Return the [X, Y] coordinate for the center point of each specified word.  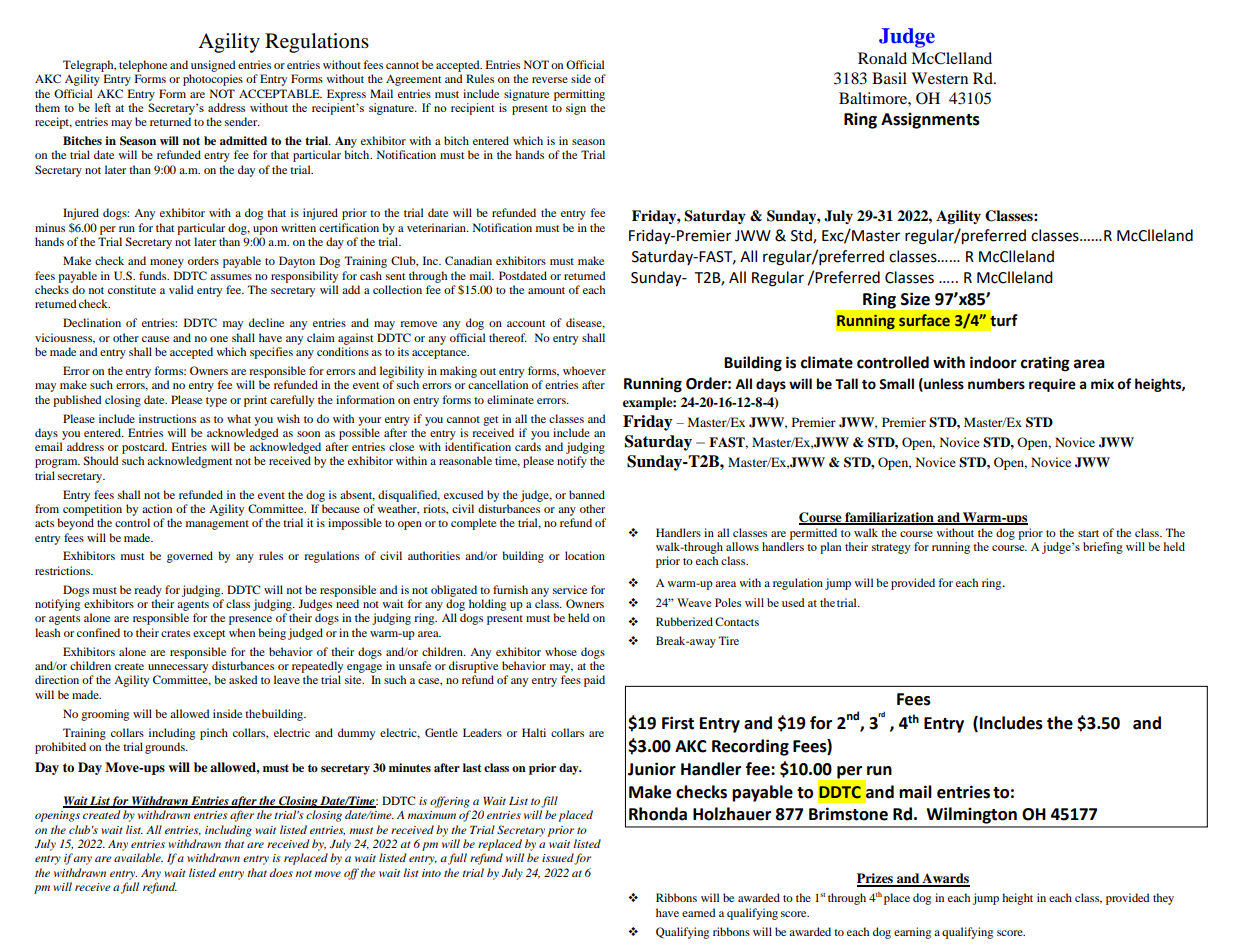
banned [587, 494]
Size [915, 299]
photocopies [213, 80]
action [157, 508]
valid [181, 289]
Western [939, 78]
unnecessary [178, 668]
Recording [750, 747]
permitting [579, 95]
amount [546, 290]
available [138, 857]
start [1088, 533]
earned [699, 912]
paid [594, 681]
